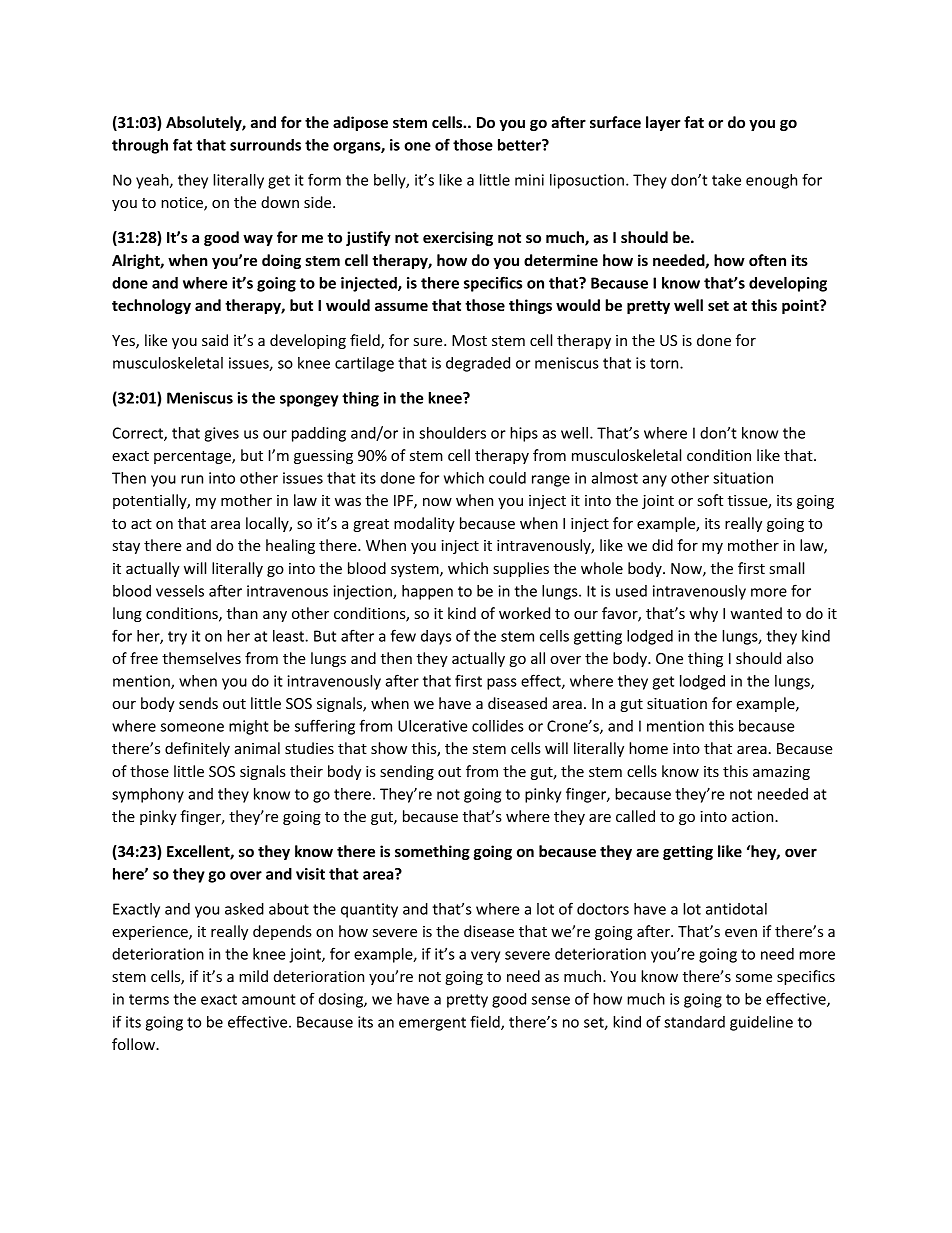 The width and height of the image is (952, 1233). Describe the element at coordinates (726, 180) in the image. I see `take` at that location.
